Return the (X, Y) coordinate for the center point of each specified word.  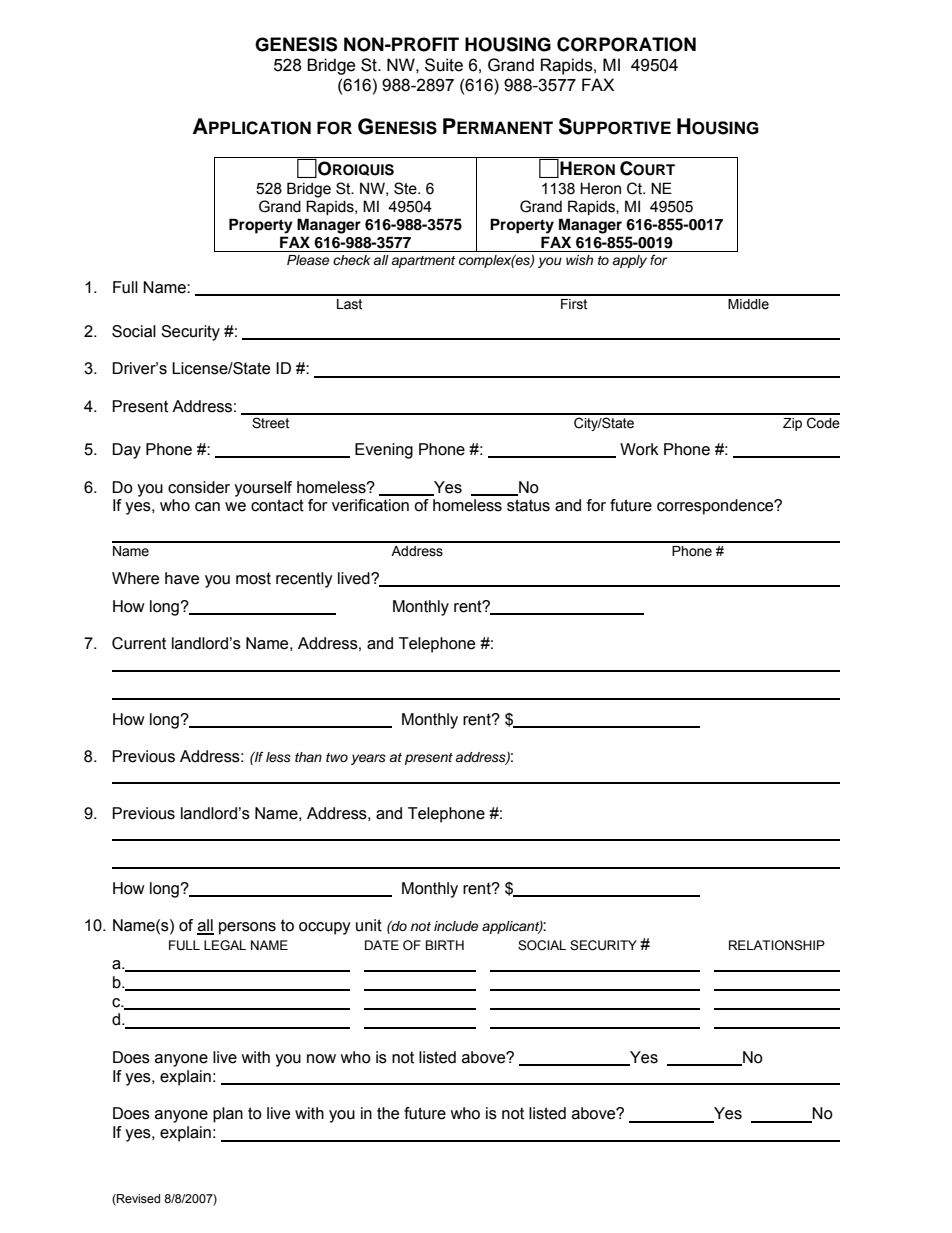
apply (629, 261)
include (456, 926)
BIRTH (445, 945)
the (388, 1113)
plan (228, 1115)
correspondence (716, 507)
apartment (423, 262)
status (528, 505)
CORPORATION (626, 44)
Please (308, 260)
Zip (792, 424)
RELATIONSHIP (777, 945)
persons (247, 928)
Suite (444, 65)
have (182, 578)
